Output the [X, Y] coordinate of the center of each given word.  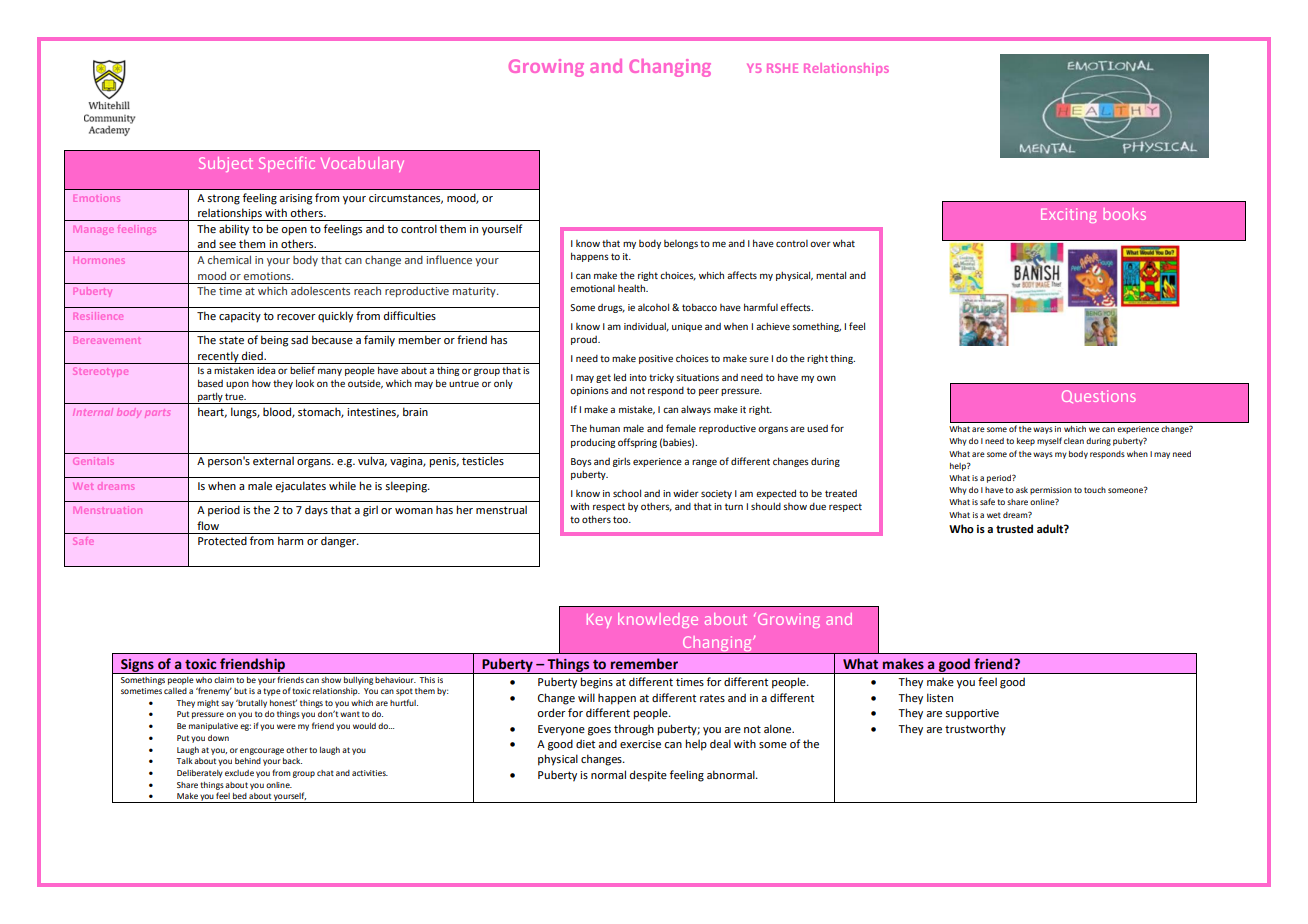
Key [599, 621]
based [210, 383]
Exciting [1068, 215]
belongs [681, 244]
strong [223, 199]
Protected [222, 540]
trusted [1014, 528]
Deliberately [200, 774]
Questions [1099, 396]
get [603, 378]
